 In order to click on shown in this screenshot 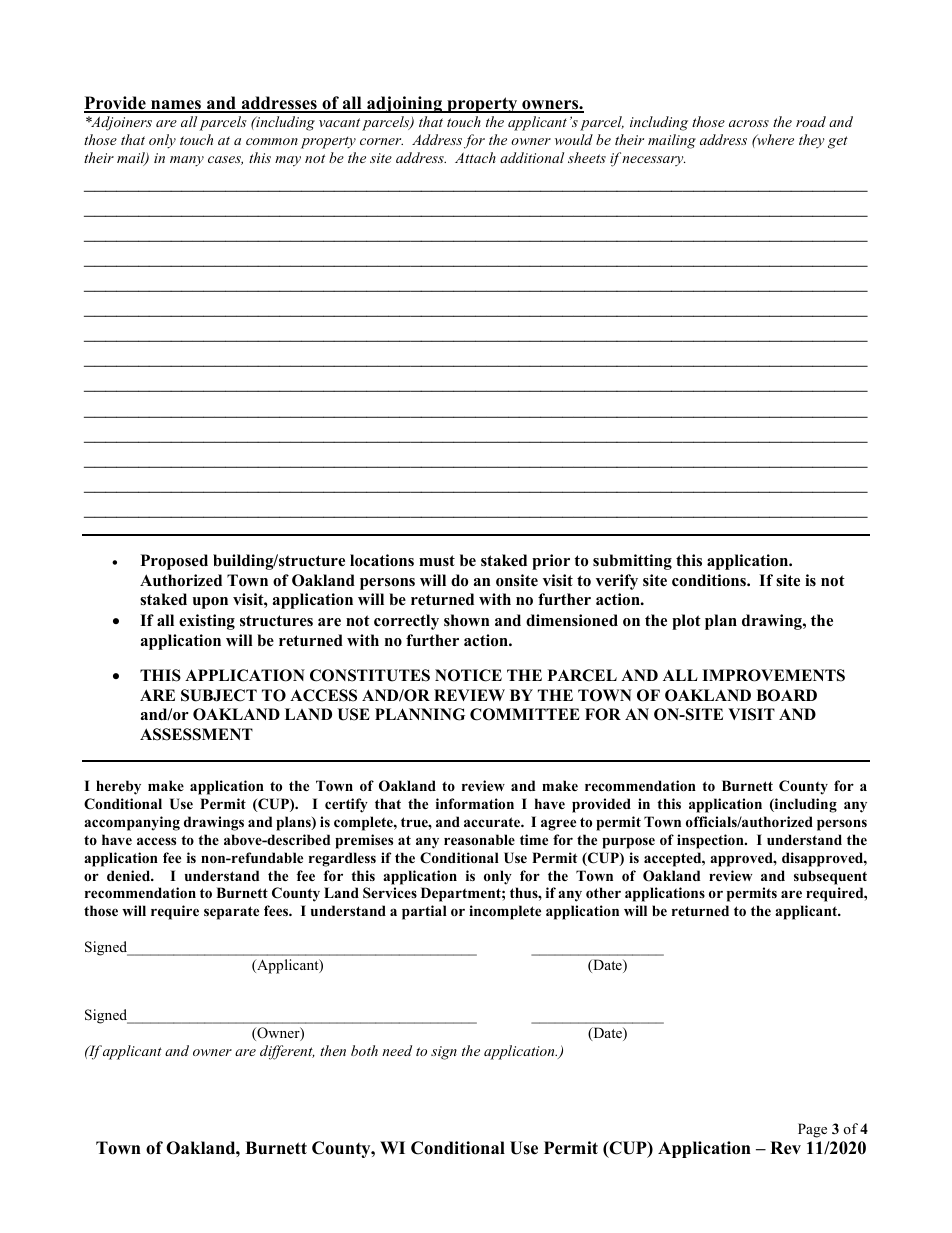, I will do `click(467, 620)`.
